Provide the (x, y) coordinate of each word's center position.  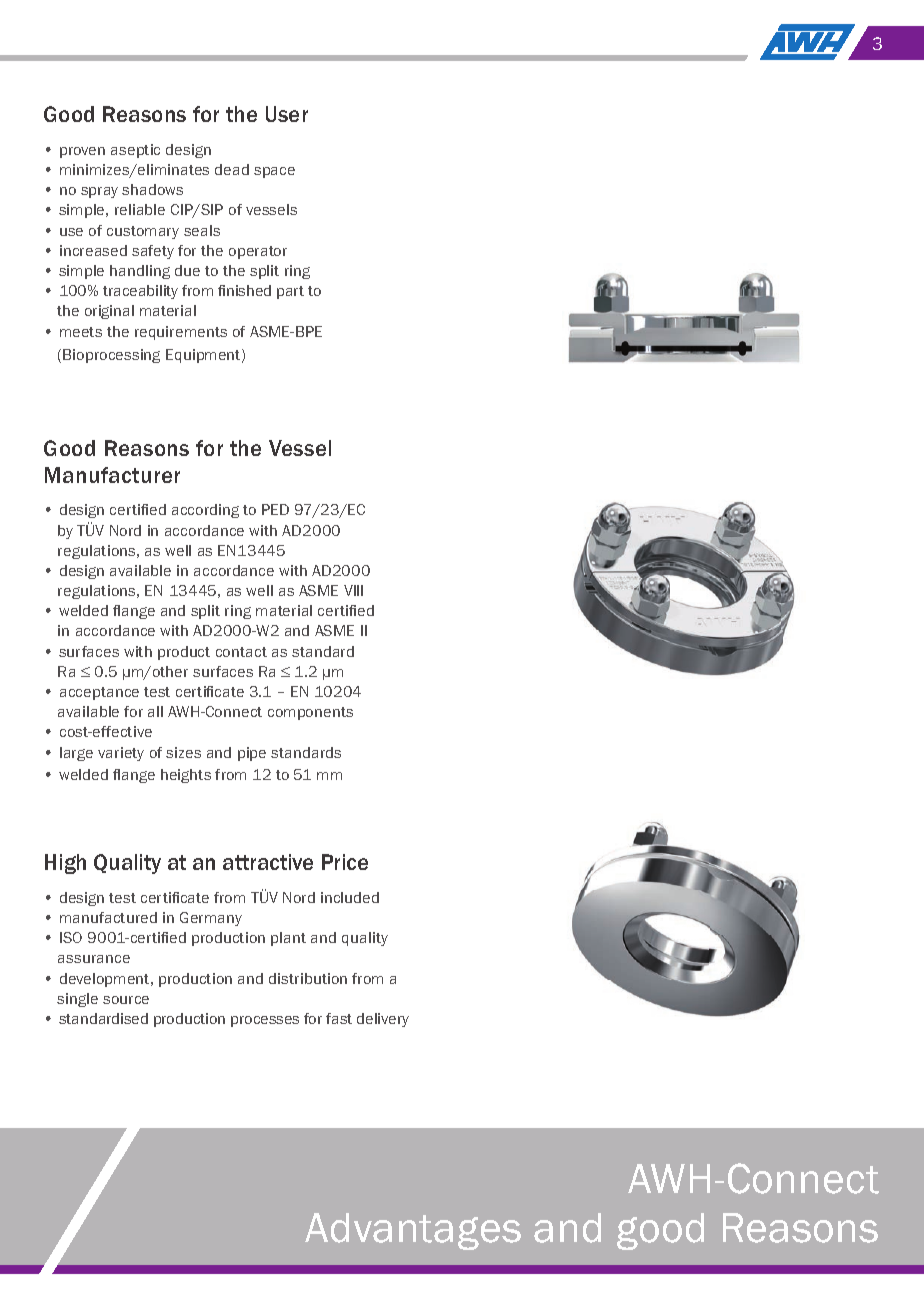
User (287, 114)
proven (82, 152)
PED (275, 509)
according (205, 511)
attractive (268, 862)
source (126, 1000)
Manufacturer (112, 475)
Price (345, 862)
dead (232, 169)
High (65, 864)
